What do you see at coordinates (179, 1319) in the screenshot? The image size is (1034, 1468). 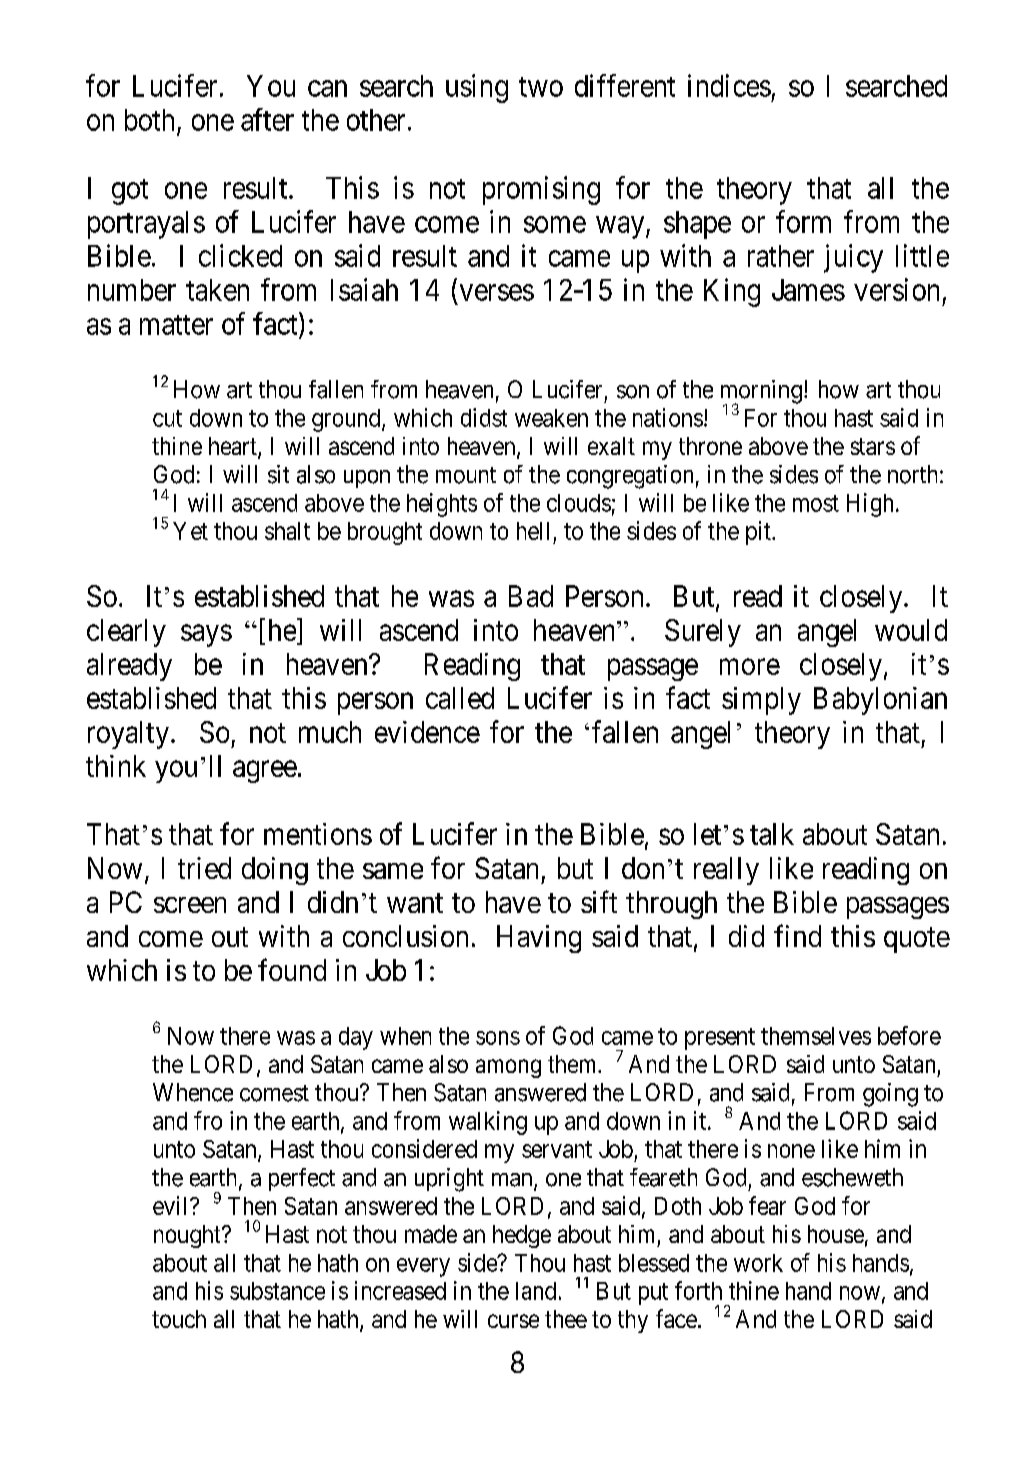 I see `touch` at bounding box center [179, 1319].
